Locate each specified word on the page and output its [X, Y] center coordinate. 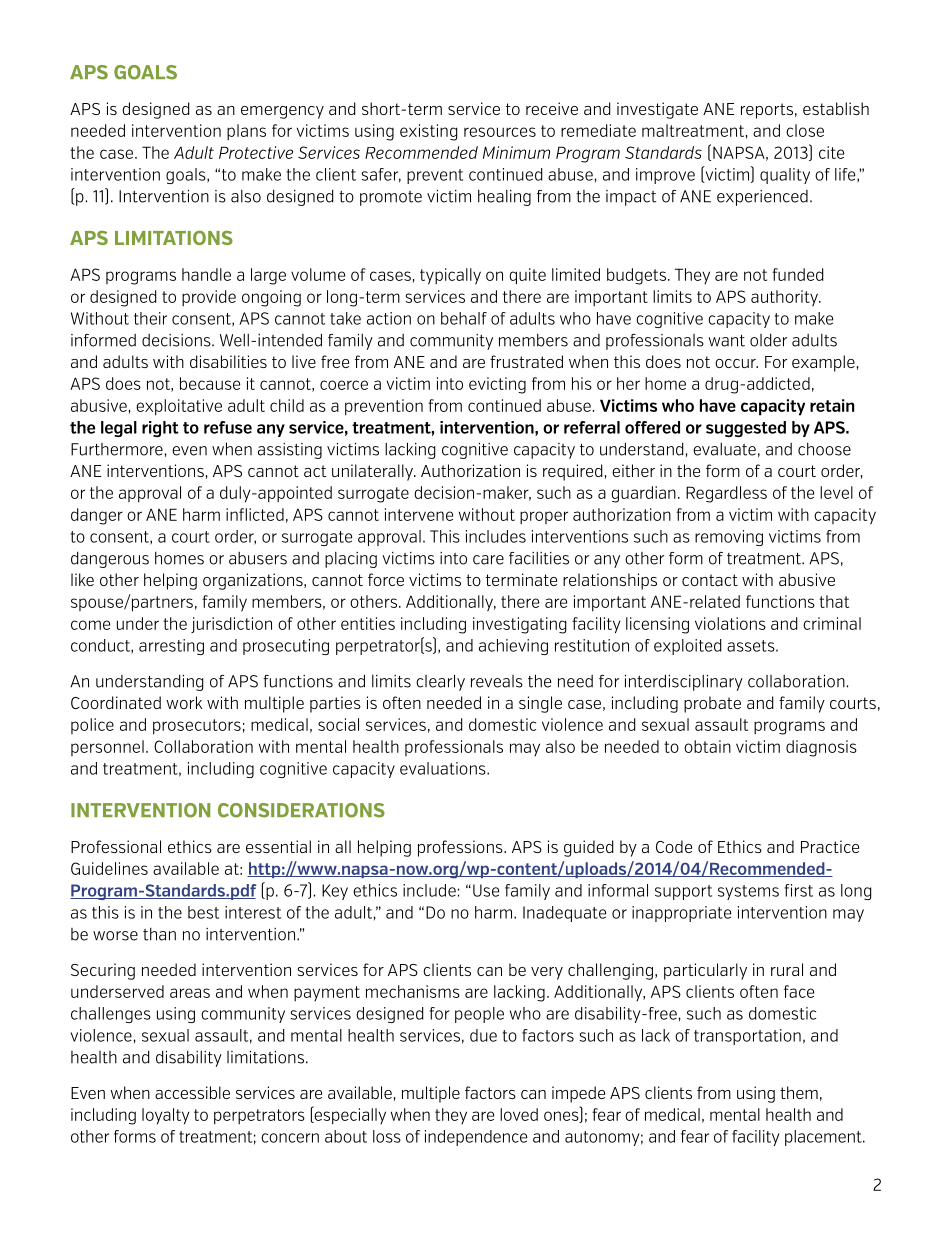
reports [767, 111]
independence [476, 1138]
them [799, 1092]
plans [246, 132]
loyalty [166, 1116]
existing [429, 132]
